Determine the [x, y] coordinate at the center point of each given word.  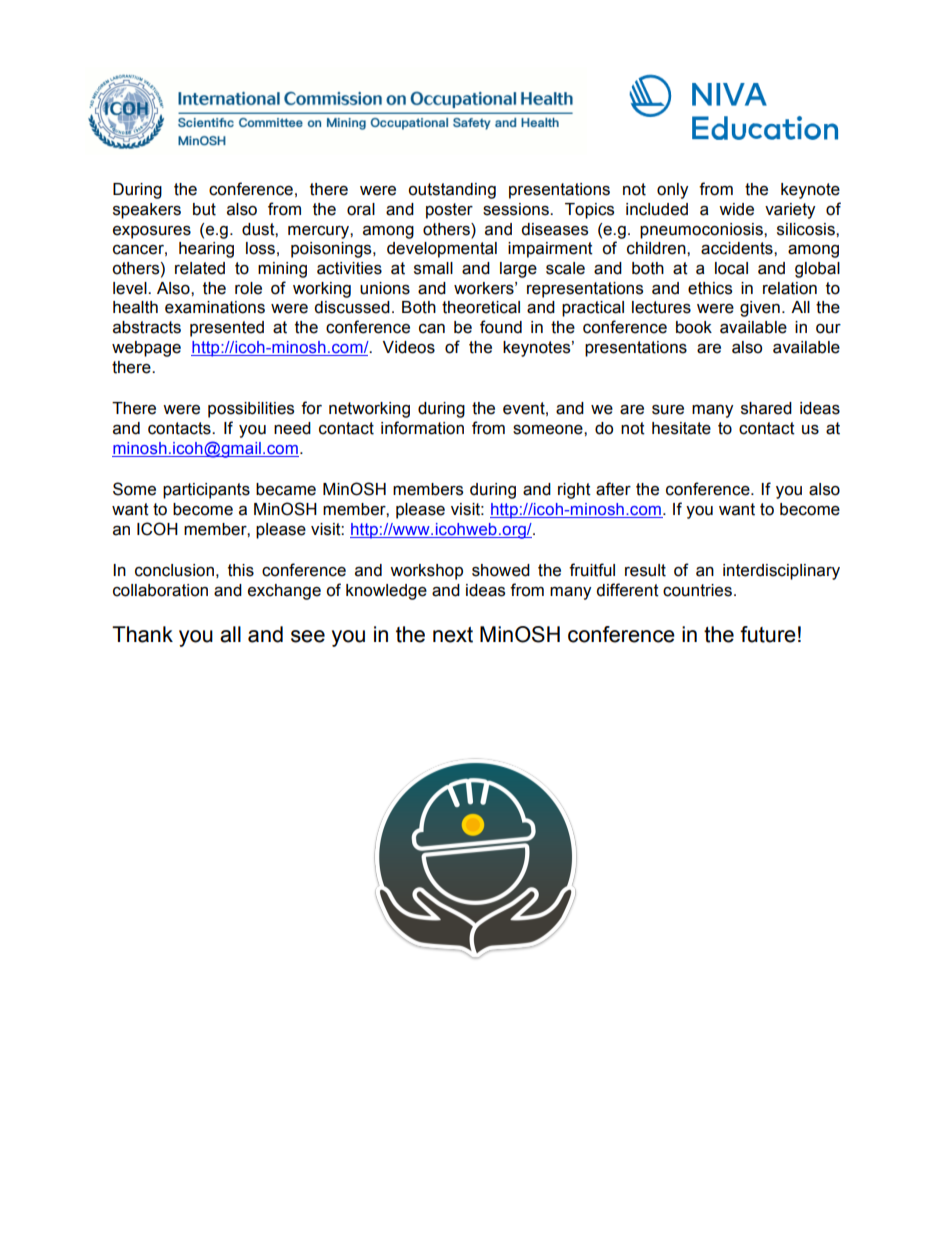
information [422, 428]
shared [766, 408]
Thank [142, 634]
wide [736, 209]
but [204, 209]
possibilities [251, 410]
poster [449, 211]
